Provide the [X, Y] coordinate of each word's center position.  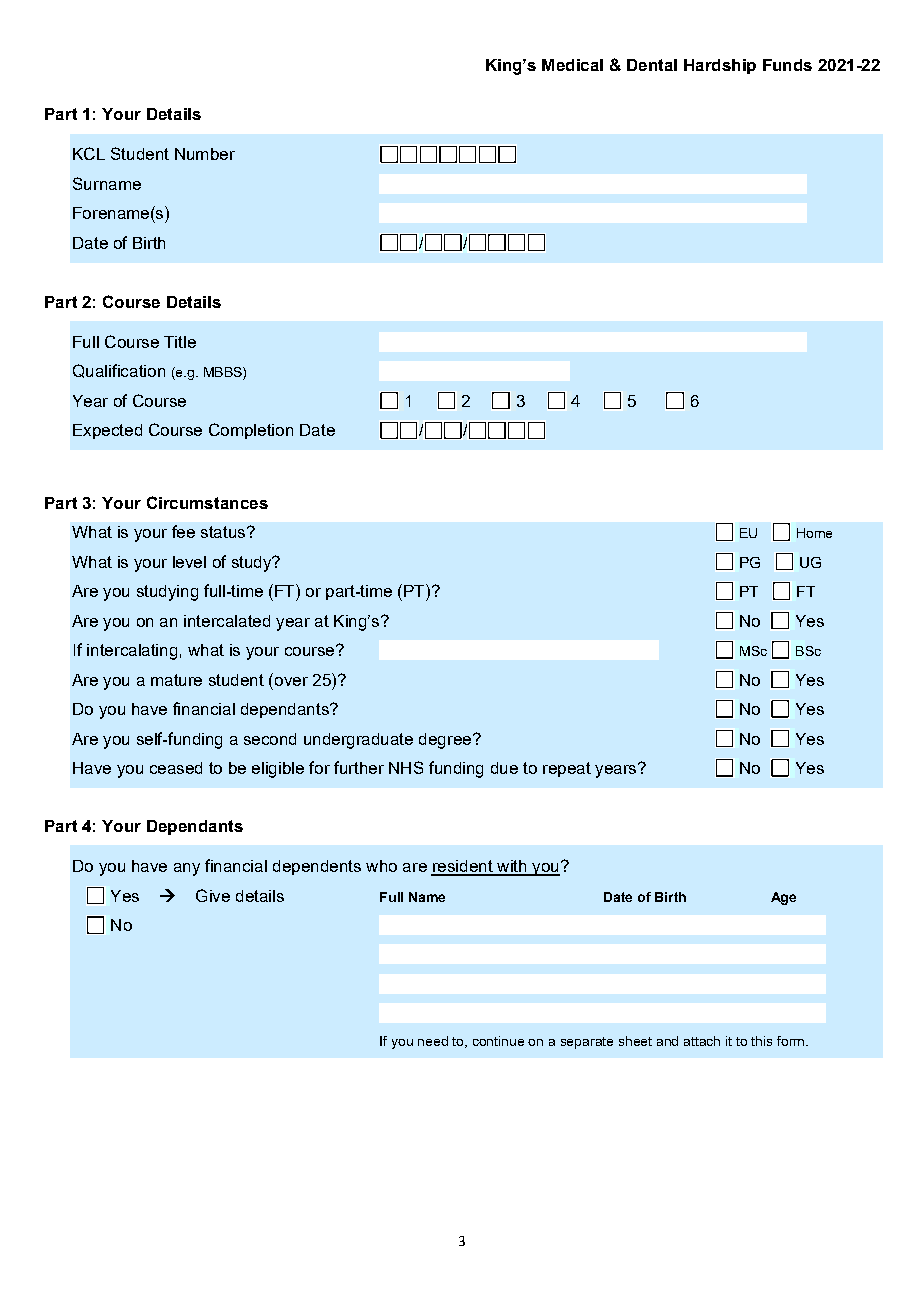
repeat [567, 769]
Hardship [720, 66]
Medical [572, 65]
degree [445, 741]
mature [176, 680]
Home [814, 533]
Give [213, 895]
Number [205, 154]
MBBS [224, 373]
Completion [251, 431]
